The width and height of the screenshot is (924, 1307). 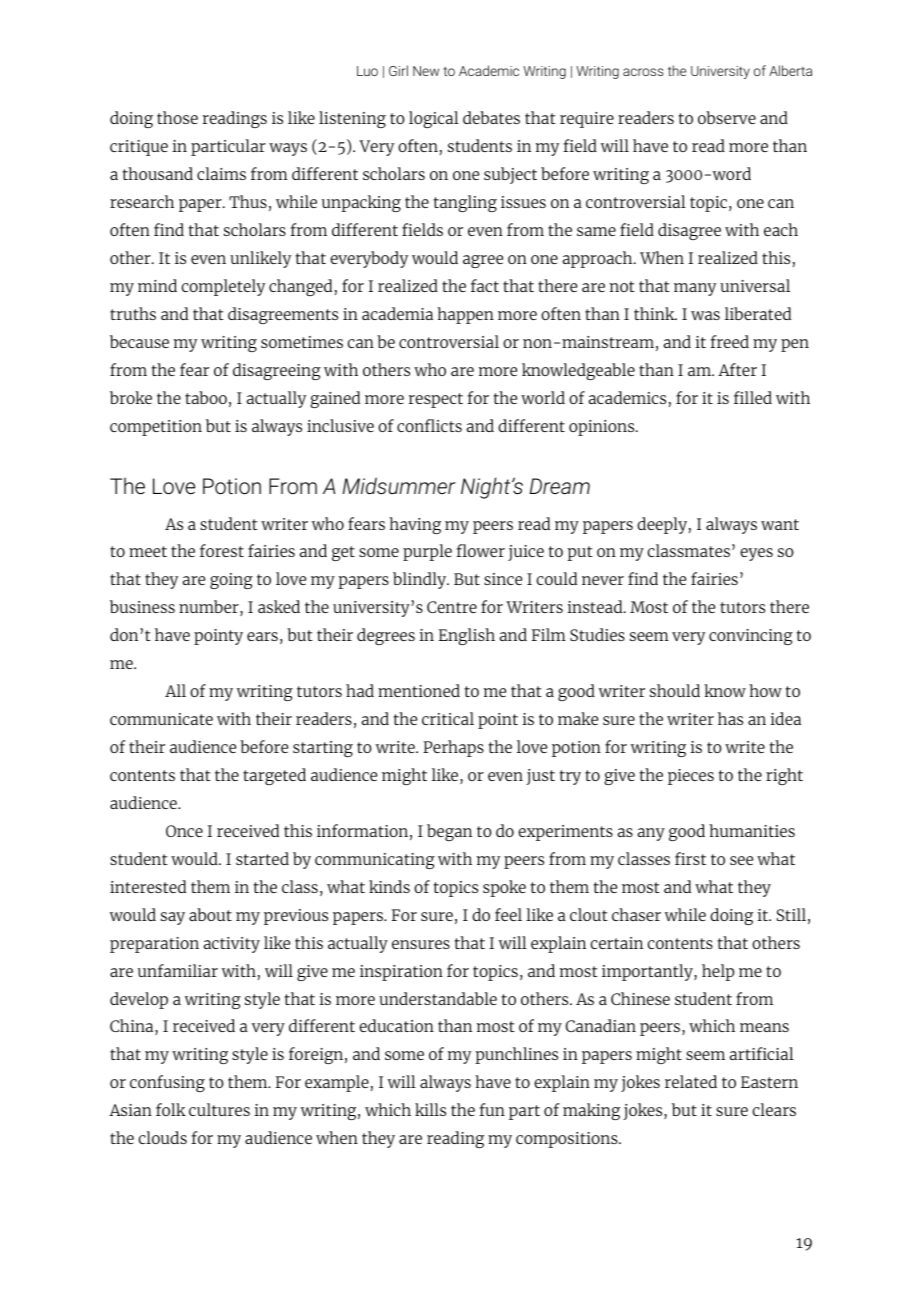 What do you see at coordinates (691, 777) in the screenshot?
I see `pieces` at bounding box center [691, 777].
